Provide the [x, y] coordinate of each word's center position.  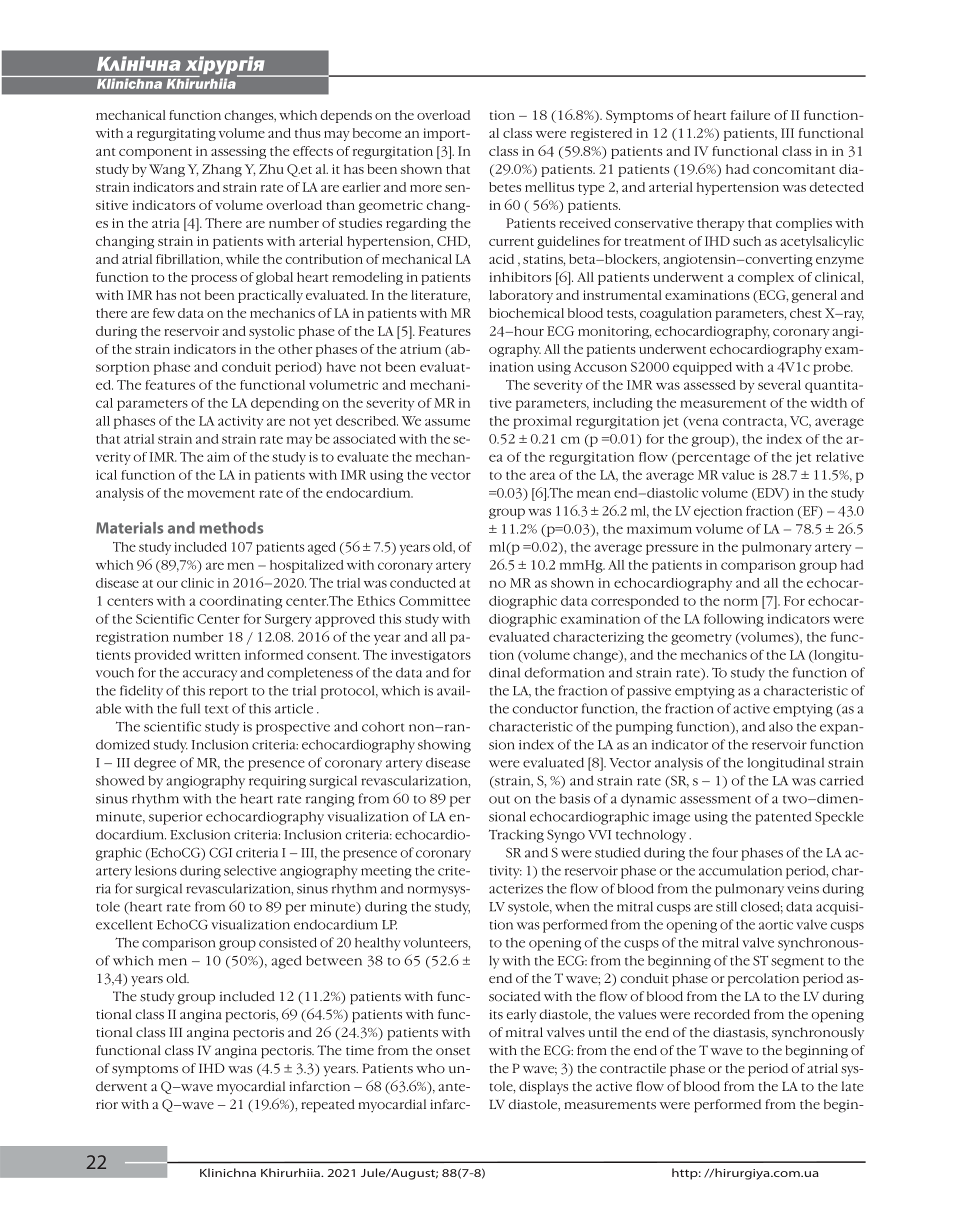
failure [750, 115]
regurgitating [176, 134]
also [781, 726]
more [426, 188]
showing [444, 746]
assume [447, 422]
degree [155, 764]
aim [218, 457]
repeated [328, 1106]
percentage [712, 458]
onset [453, 1051]
